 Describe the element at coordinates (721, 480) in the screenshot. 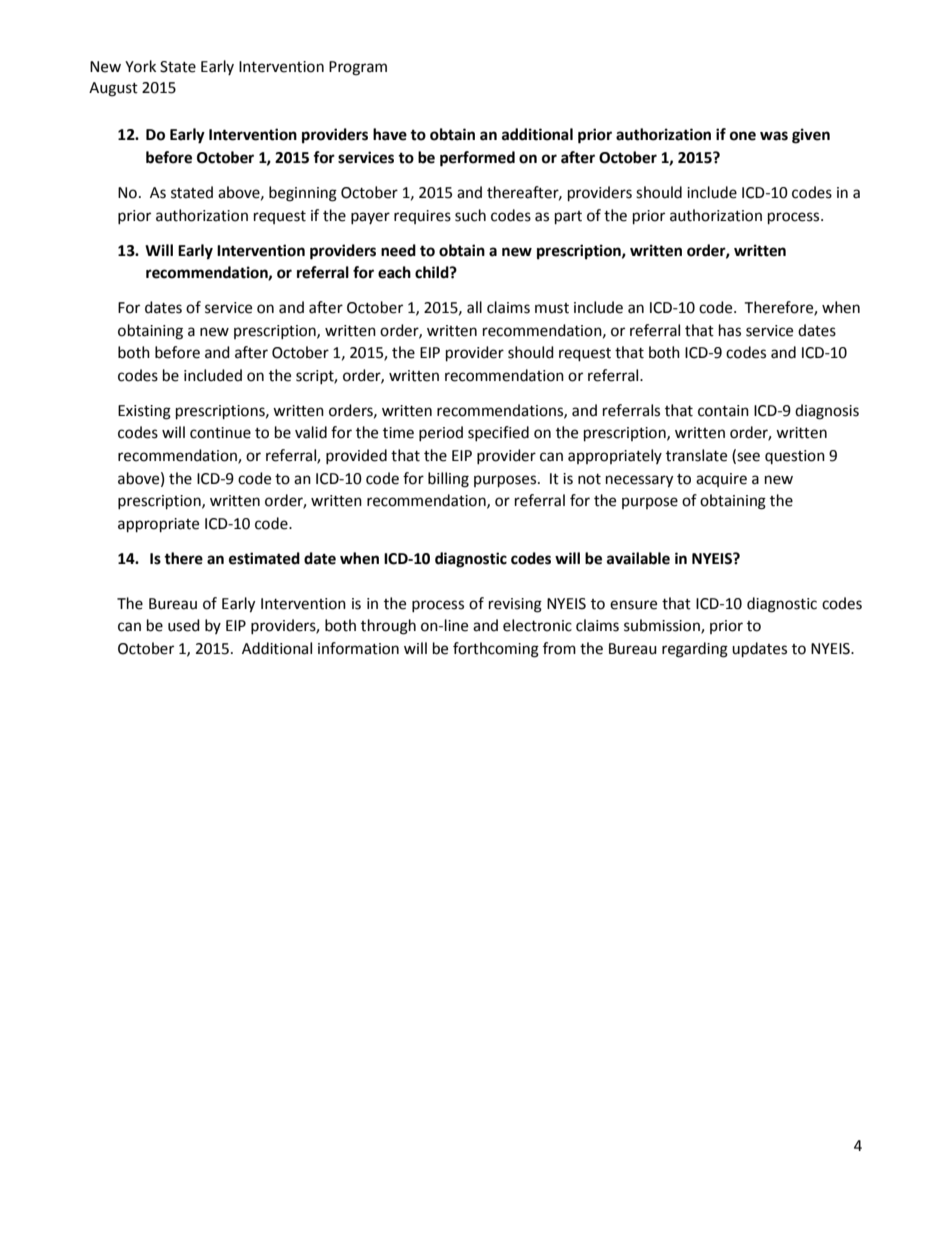

I see `acquire` at that location.
